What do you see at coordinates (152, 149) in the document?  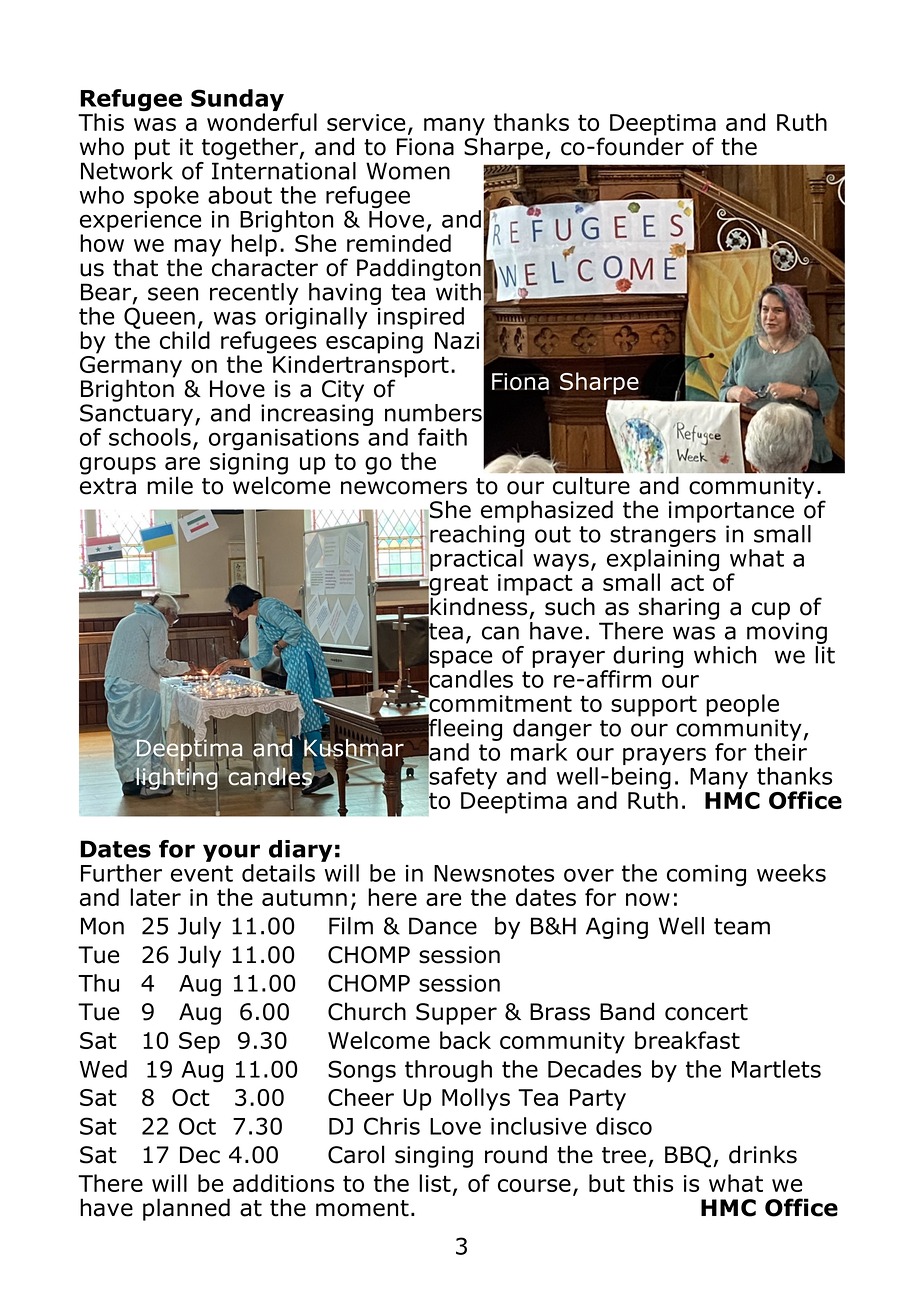 I see `put` at bounding box center [152, 149].
